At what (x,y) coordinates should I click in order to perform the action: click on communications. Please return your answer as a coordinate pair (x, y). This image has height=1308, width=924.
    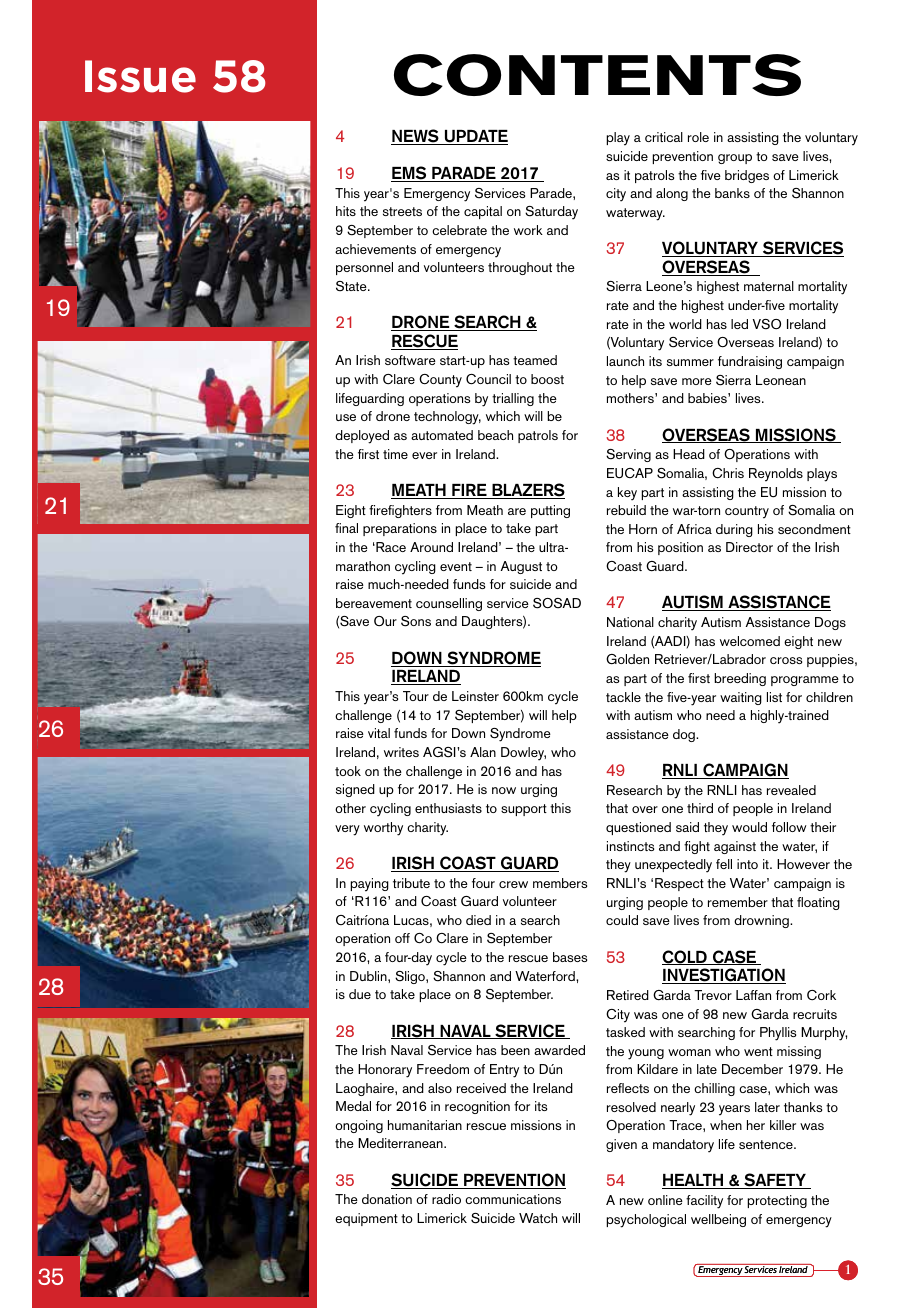
    Looking at the image, I should click on (513, 1199).
